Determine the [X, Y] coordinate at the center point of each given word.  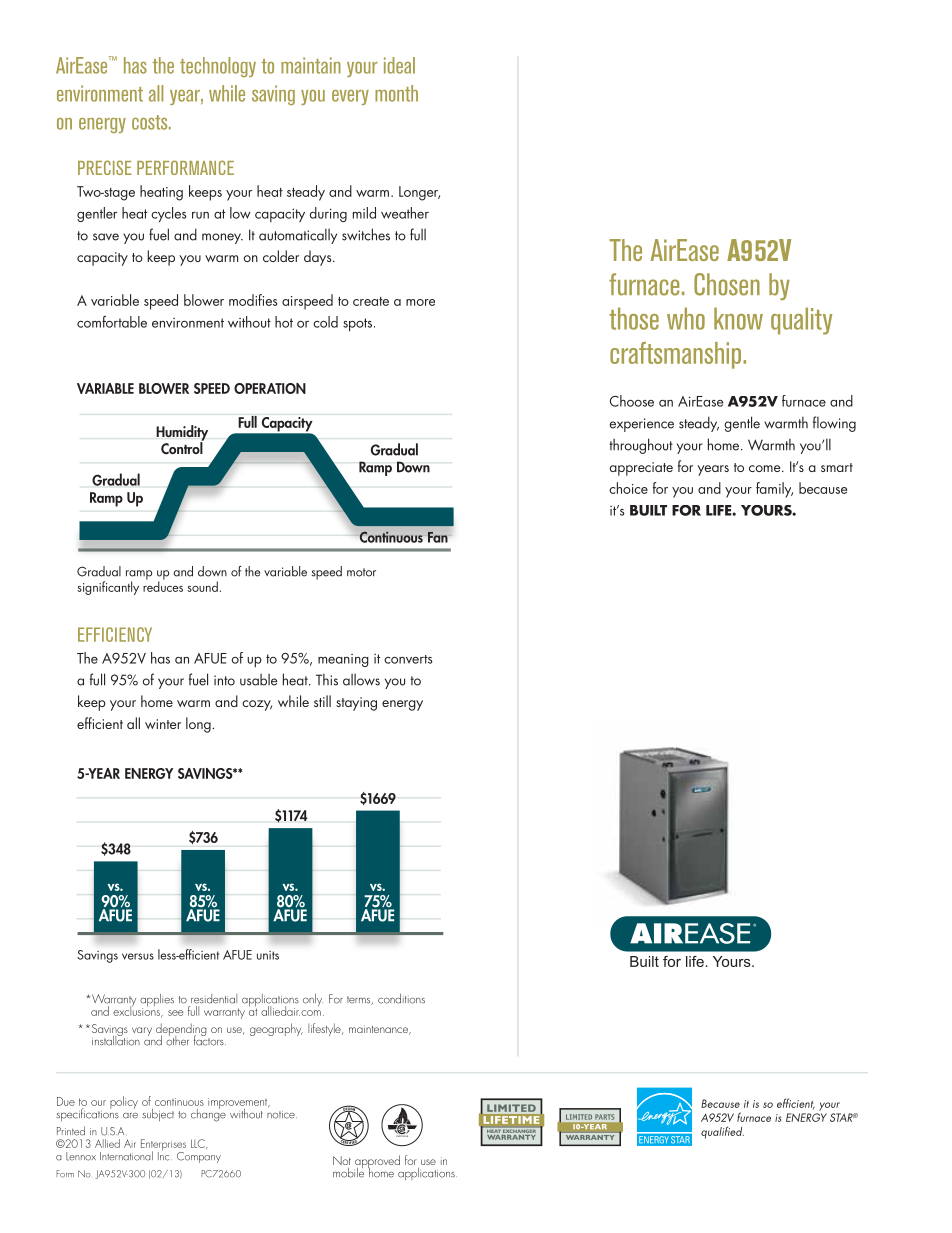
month [396, 93]
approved [377, 1163]
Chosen [727, 284]
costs [151, 122]
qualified [722, 1132]
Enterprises [163, 1146]
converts [408, 659]
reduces [163, 585]
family [774, 490]
